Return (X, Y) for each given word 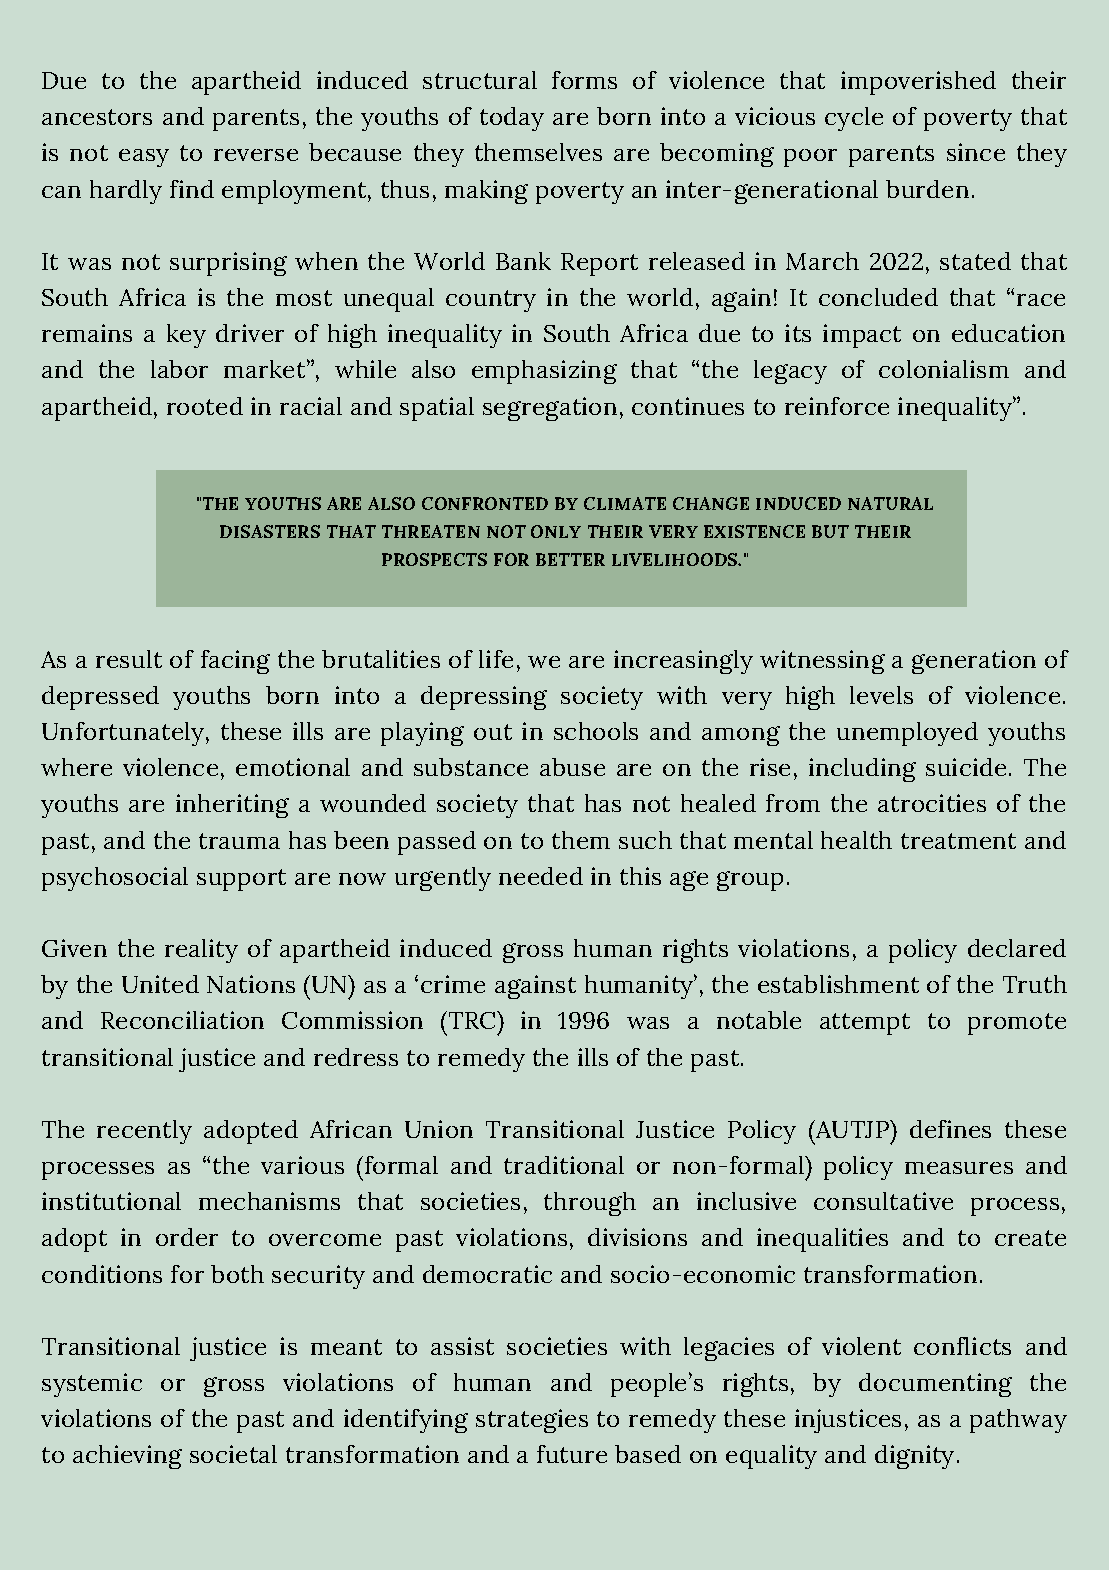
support (241, 880)
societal (233, 1454)
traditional (564, 1165)
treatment (958, 841)
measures (959, 1168)
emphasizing (544, 372)
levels (881, 695)
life (496, 659)
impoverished (918, 83)
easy (144, 158)
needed (541, 876)
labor (179, 369)
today (512, 119)
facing (235, 662)
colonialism (944, 369)
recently (144, 1132)
